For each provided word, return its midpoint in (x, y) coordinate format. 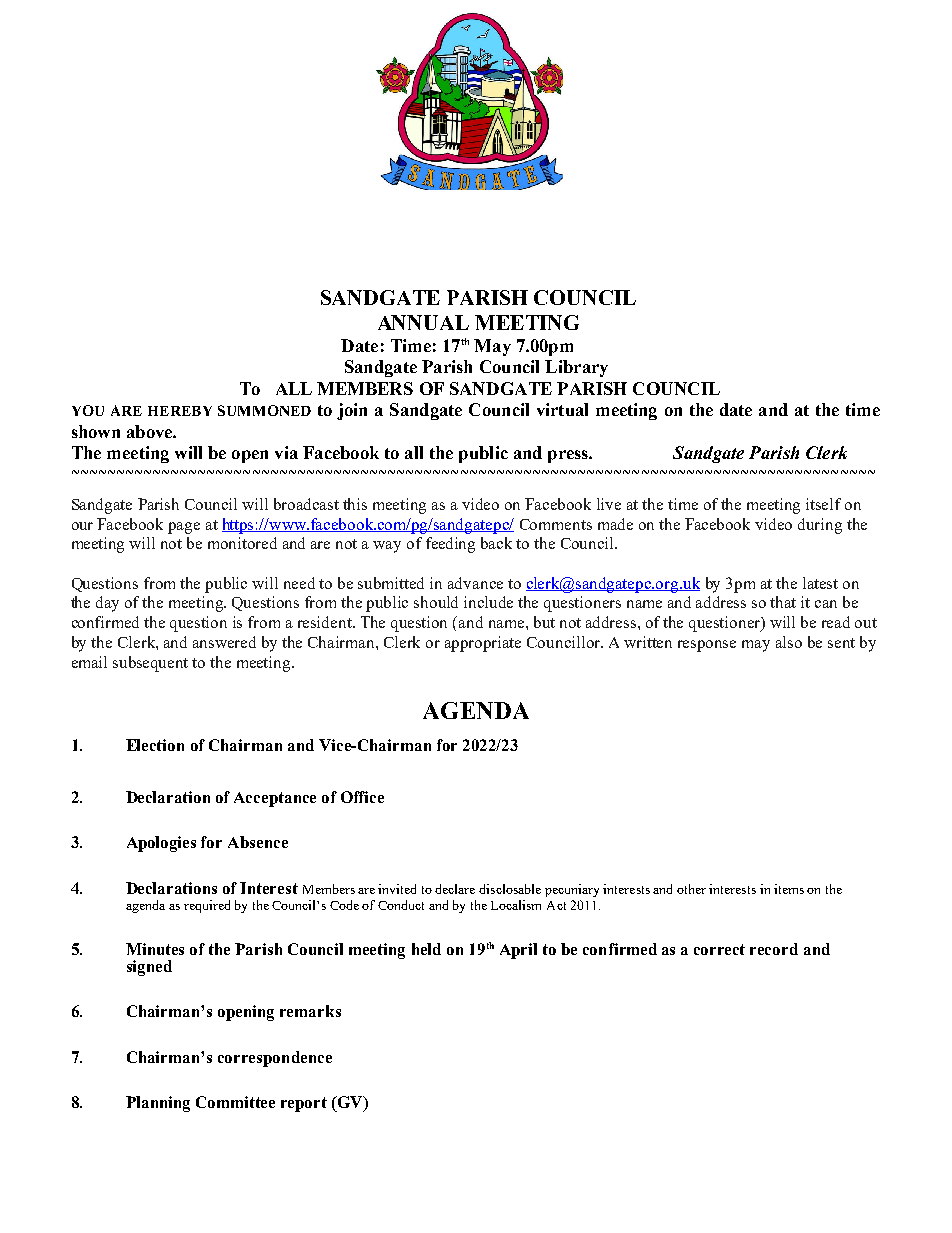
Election (155, 745)
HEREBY (180, 411)
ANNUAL (423, 322)
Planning (158, 1104)
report (304, 1104)
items (789, 889)
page (184, 528)
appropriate (483, 644)
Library (576, 368)
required (207, 906)
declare (455, 889)
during (820, 526)
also (789, 642)
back (496, 543)
